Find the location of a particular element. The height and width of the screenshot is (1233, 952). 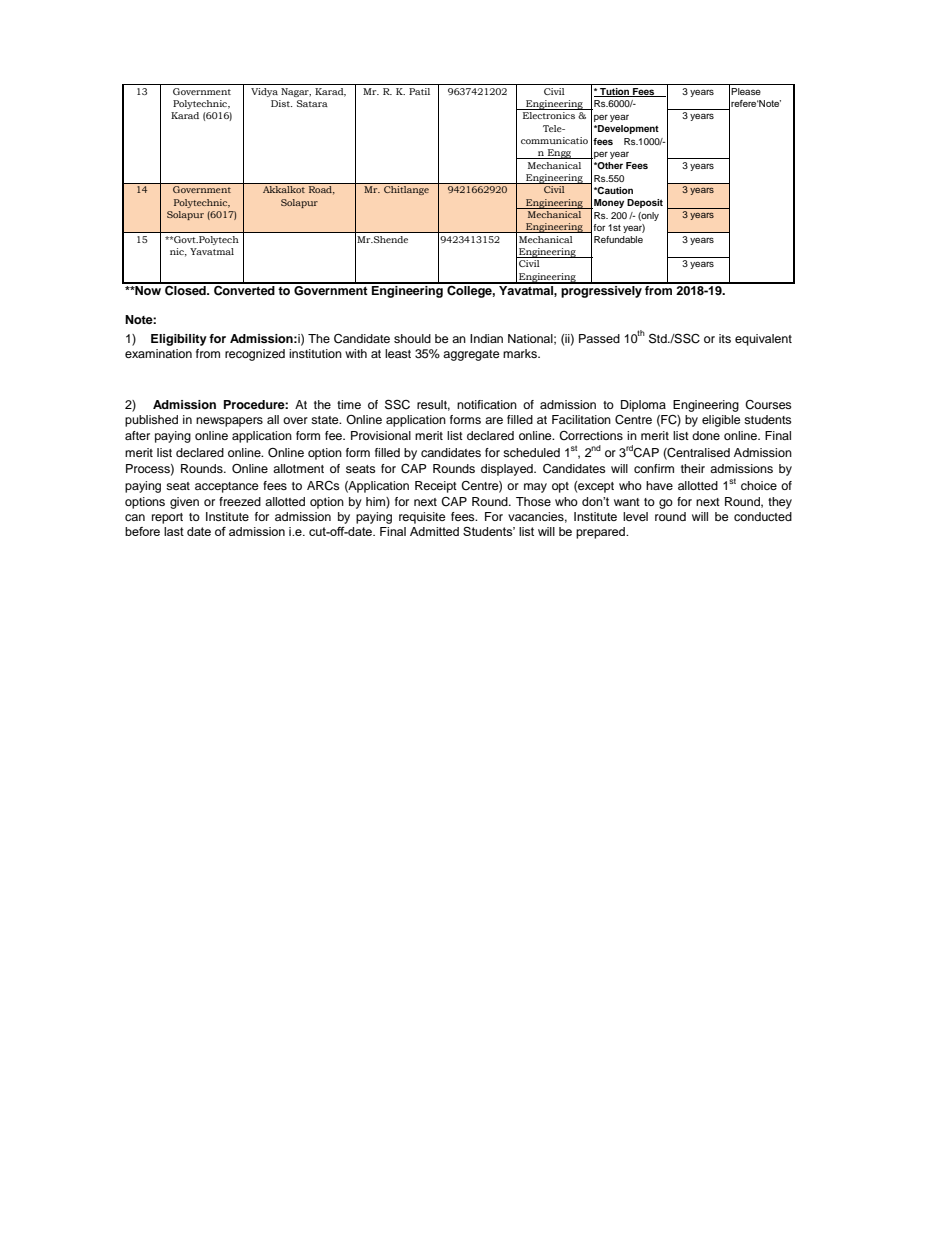

Refundable is located at coordinates (618, 239).
